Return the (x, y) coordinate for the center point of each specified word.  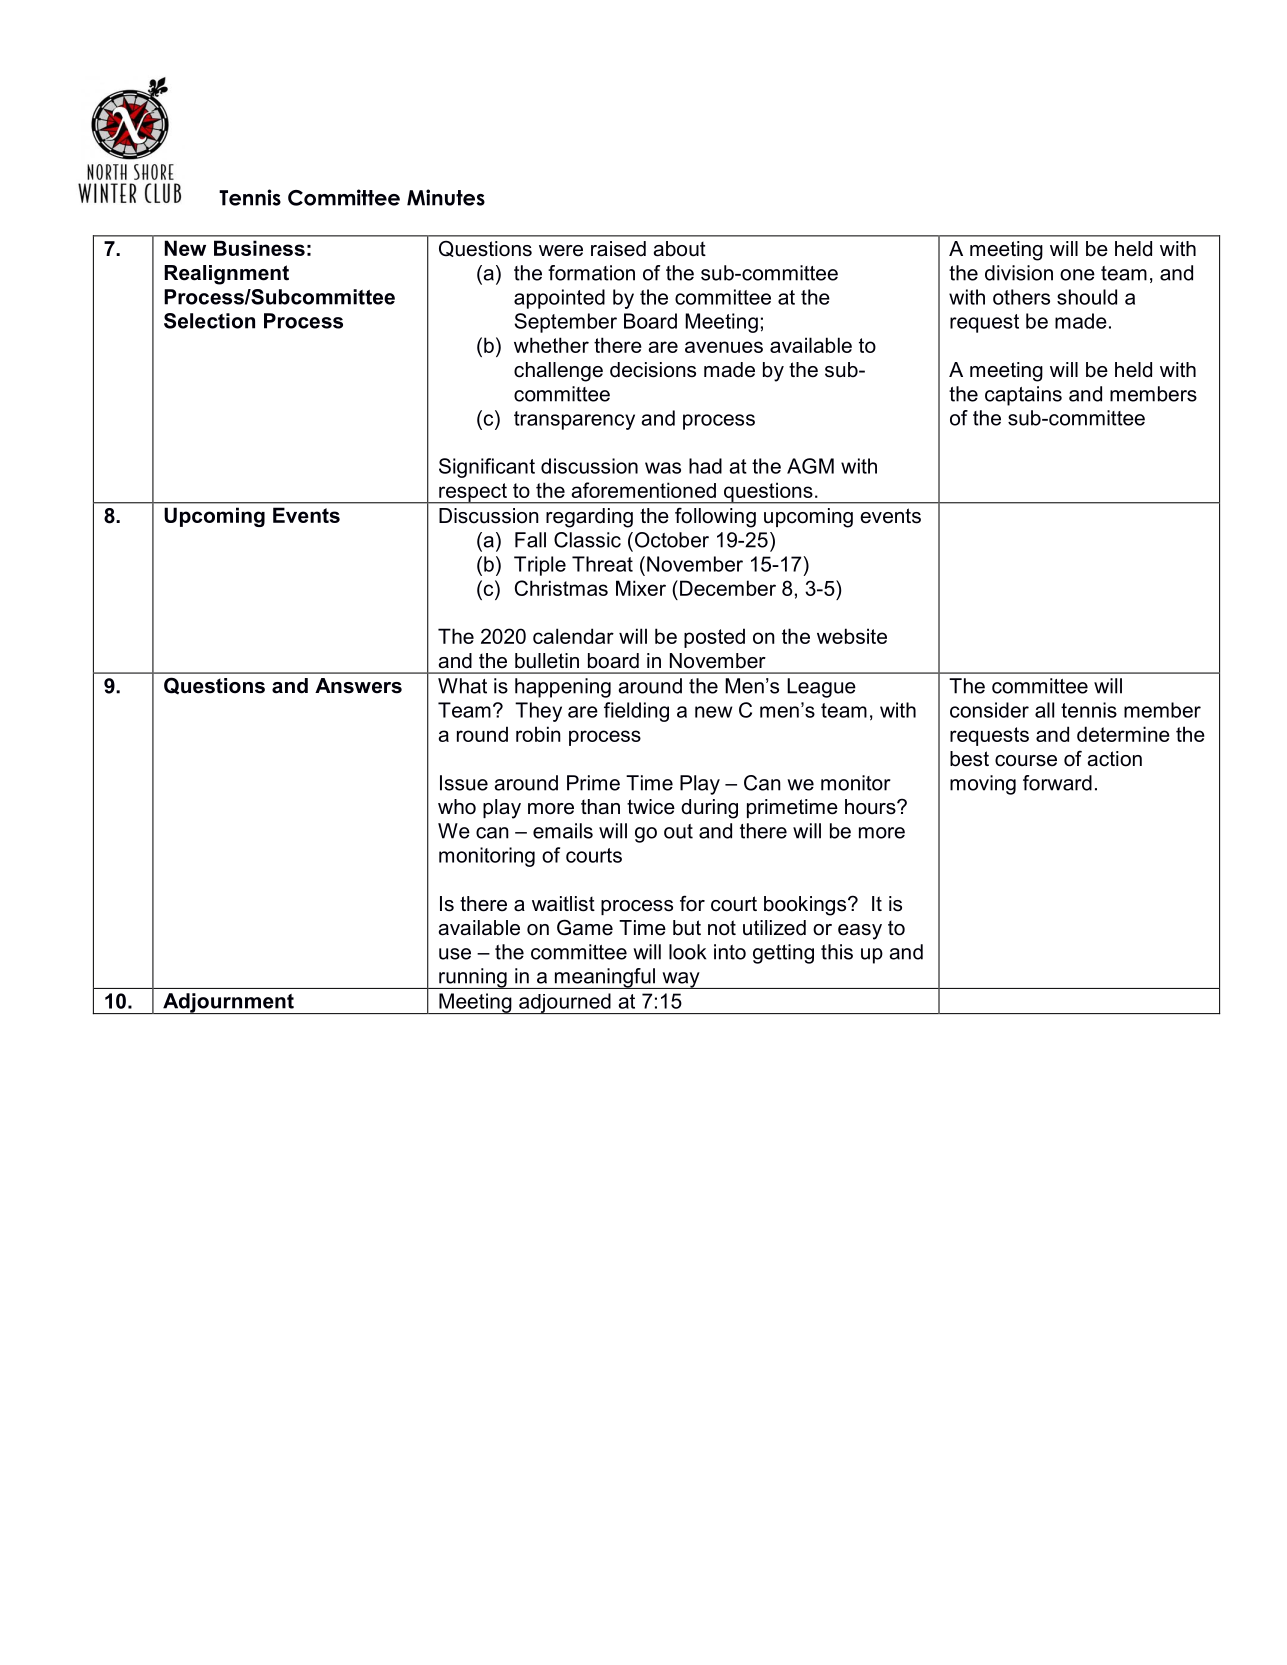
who (457, 807)
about (680, 249)
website (852, 636)
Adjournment (228, 1003)
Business (259, 248)
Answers (358, 686)
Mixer (641, 588)
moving (983, 785)
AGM (810, 466)
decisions (653, 370)
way (681, 980)
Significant (487, 468)
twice (651, 807)
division (1019, 273)
